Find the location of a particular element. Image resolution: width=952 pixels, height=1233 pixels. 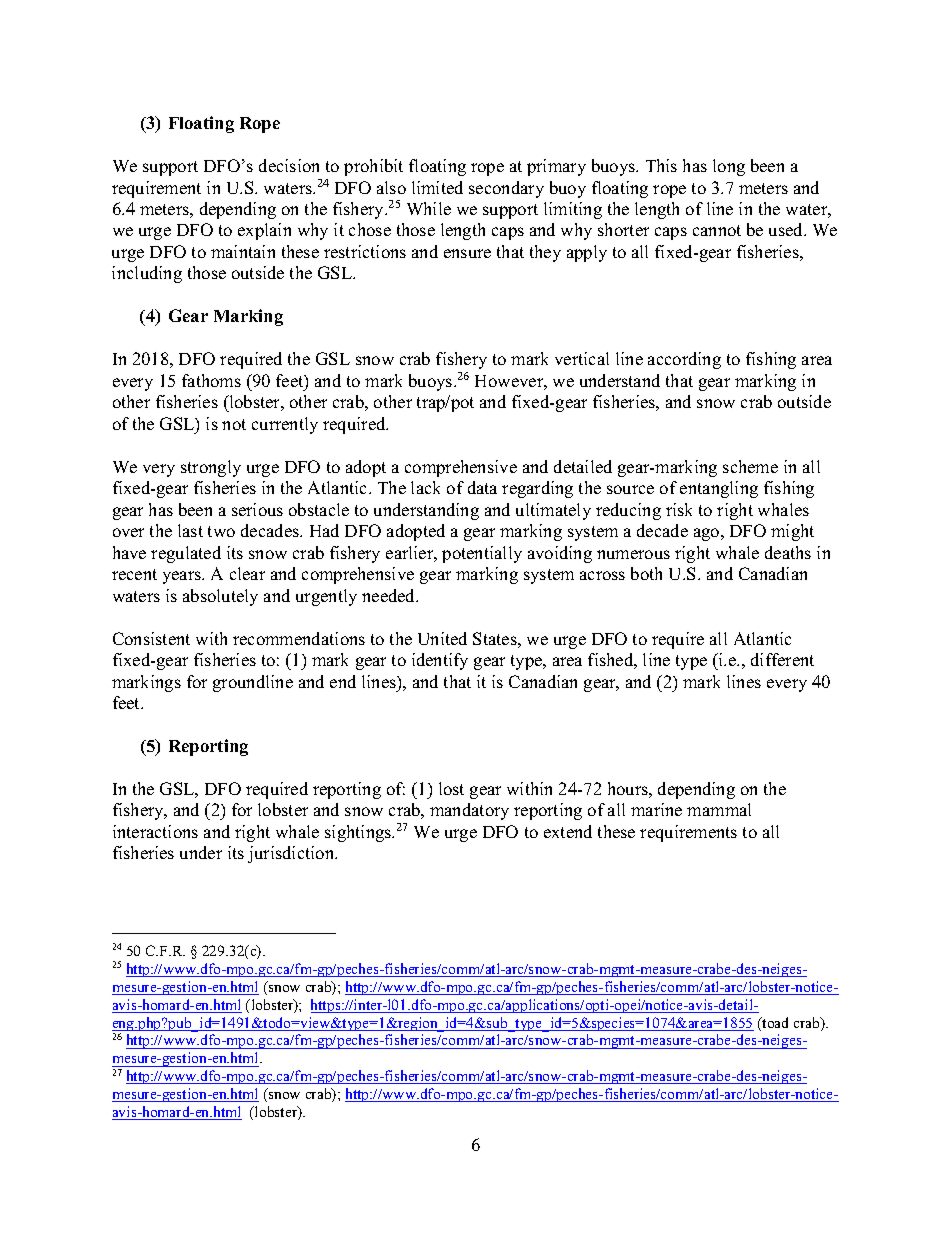

decision is located at coordinates (289, 165).
